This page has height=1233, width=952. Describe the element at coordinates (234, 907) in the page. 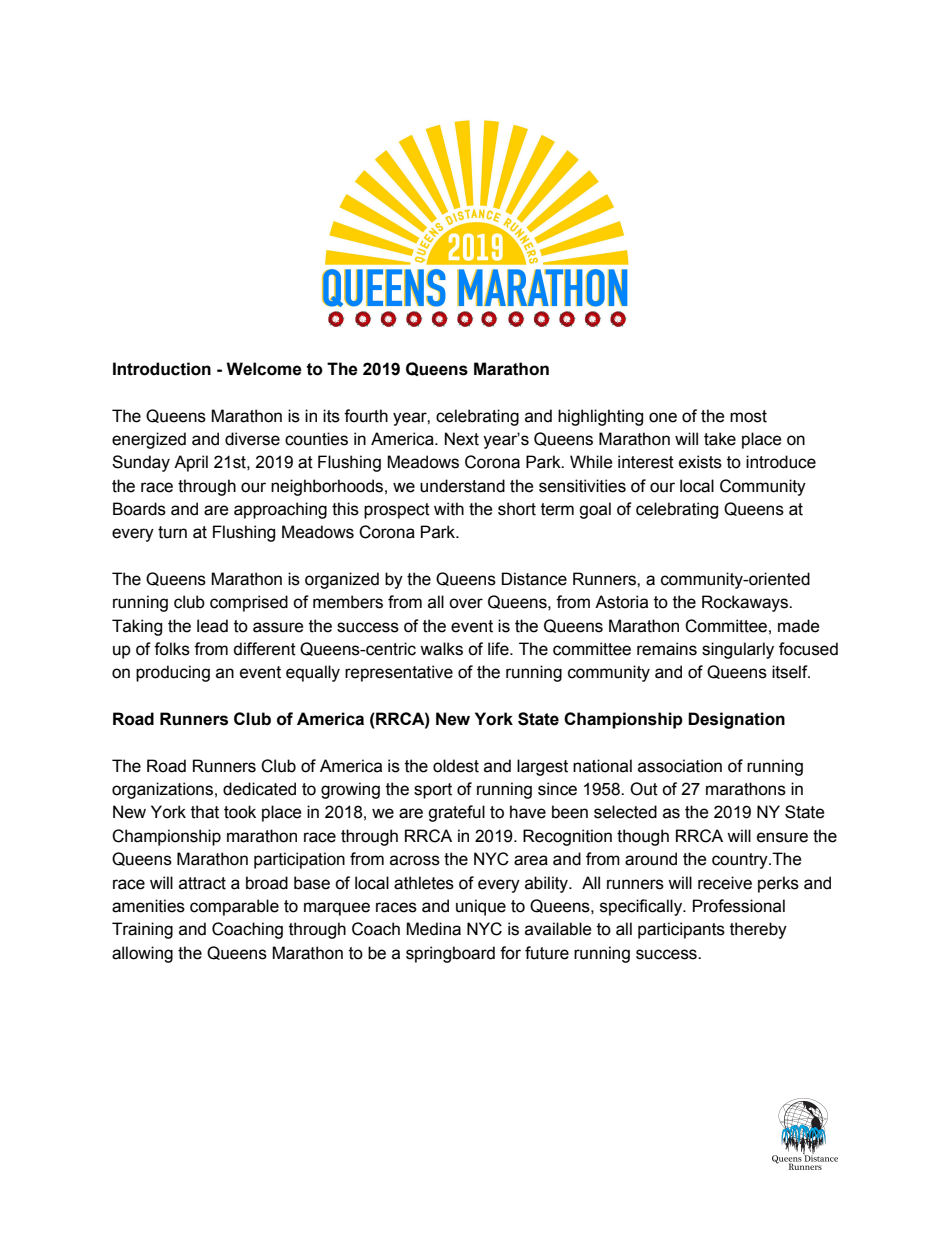

I see `comparable` at that location.
